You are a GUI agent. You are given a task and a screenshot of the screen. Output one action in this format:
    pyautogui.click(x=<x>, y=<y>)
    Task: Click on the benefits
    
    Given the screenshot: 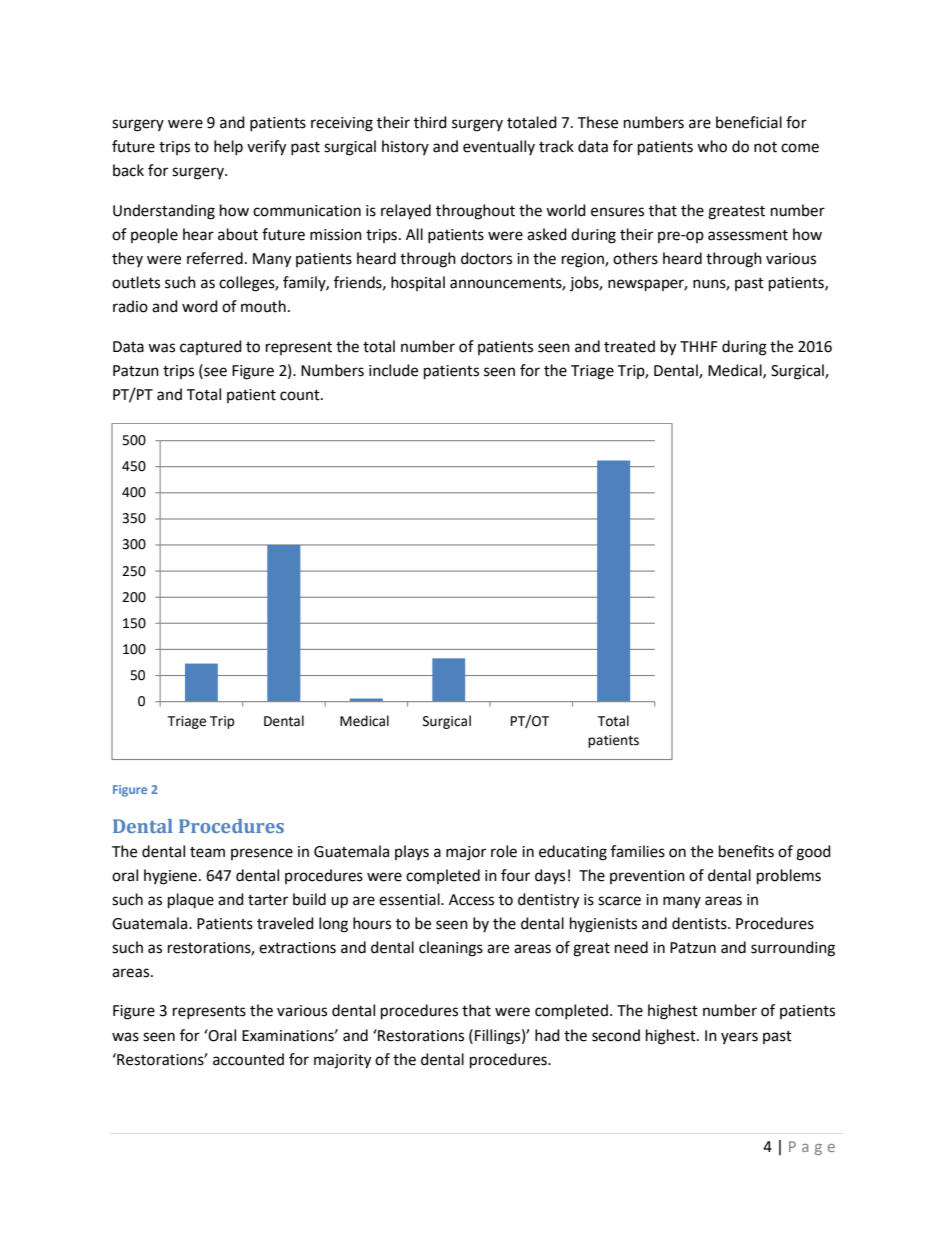 What is the action you would take?
    pyautogui.click(x=746, y=851)
